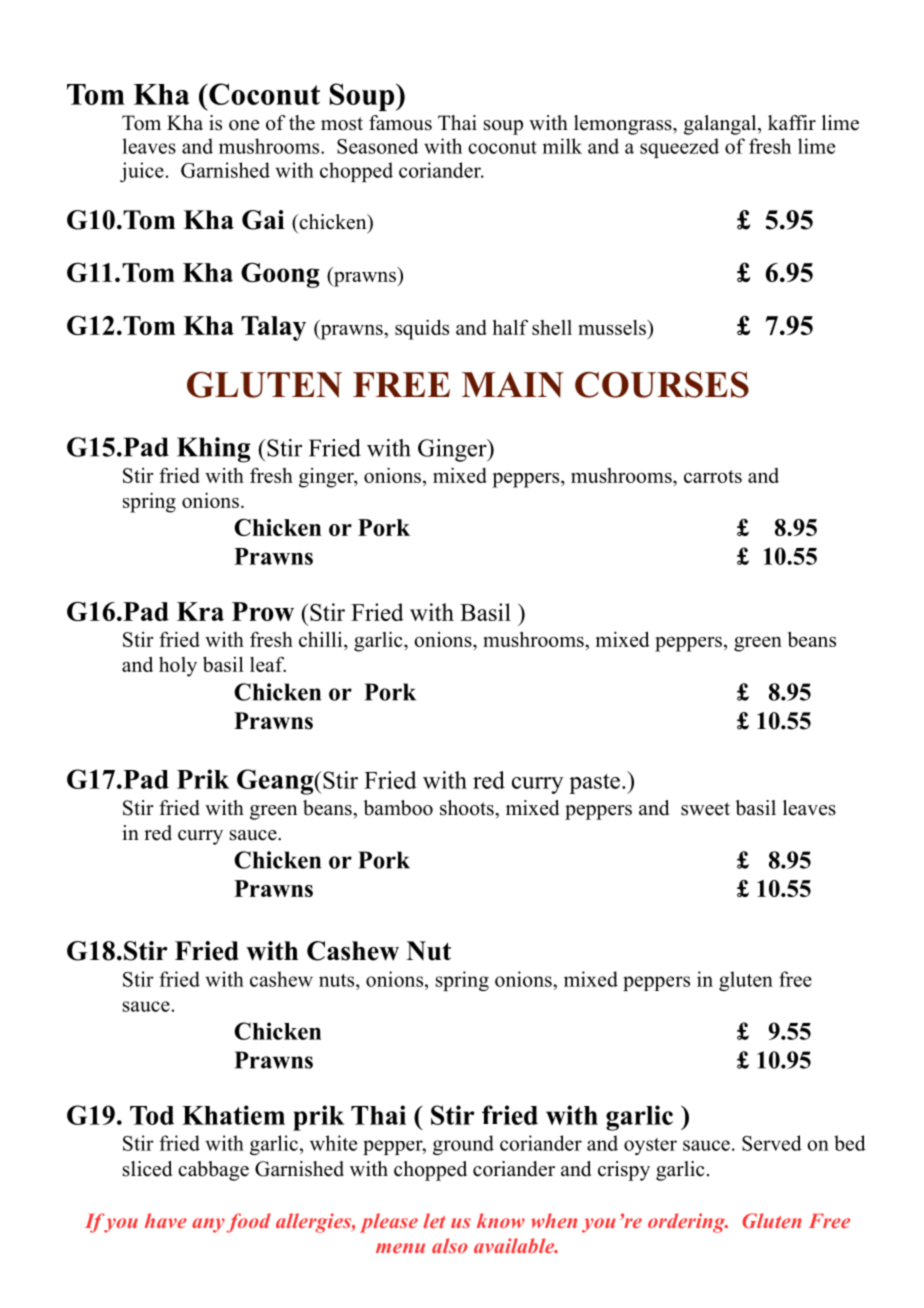 This screenshot has height=1308, width=924. I want to click on shoots, so click(468, 808).
